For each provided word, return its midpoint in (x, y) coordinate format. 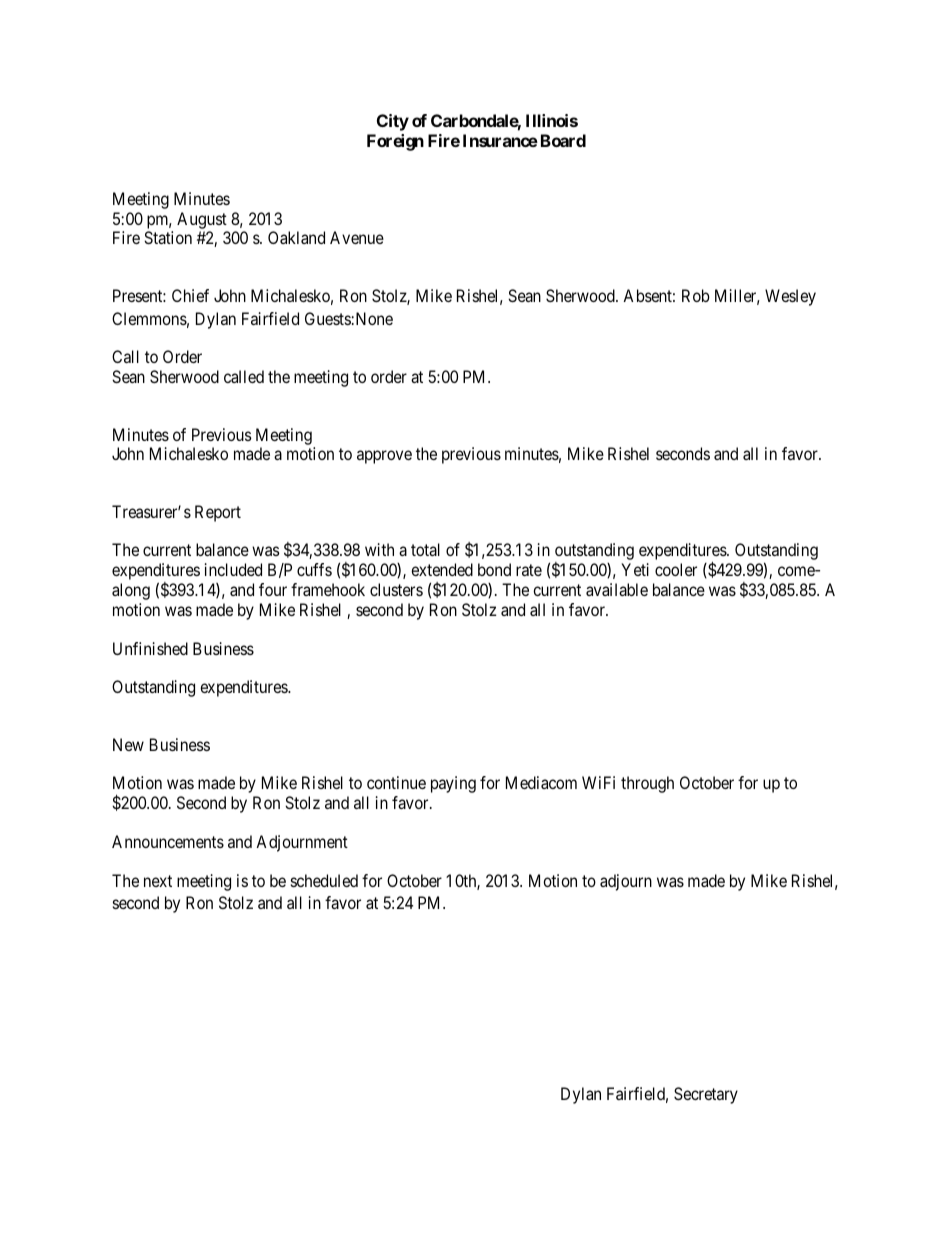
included (233, 569)
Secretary (706, 1095)
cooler (676, 569)
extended (442, 569)
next (158, 881)
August (202, 220)
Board (563, 140)
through (647, 784)
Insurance (500, 140)
